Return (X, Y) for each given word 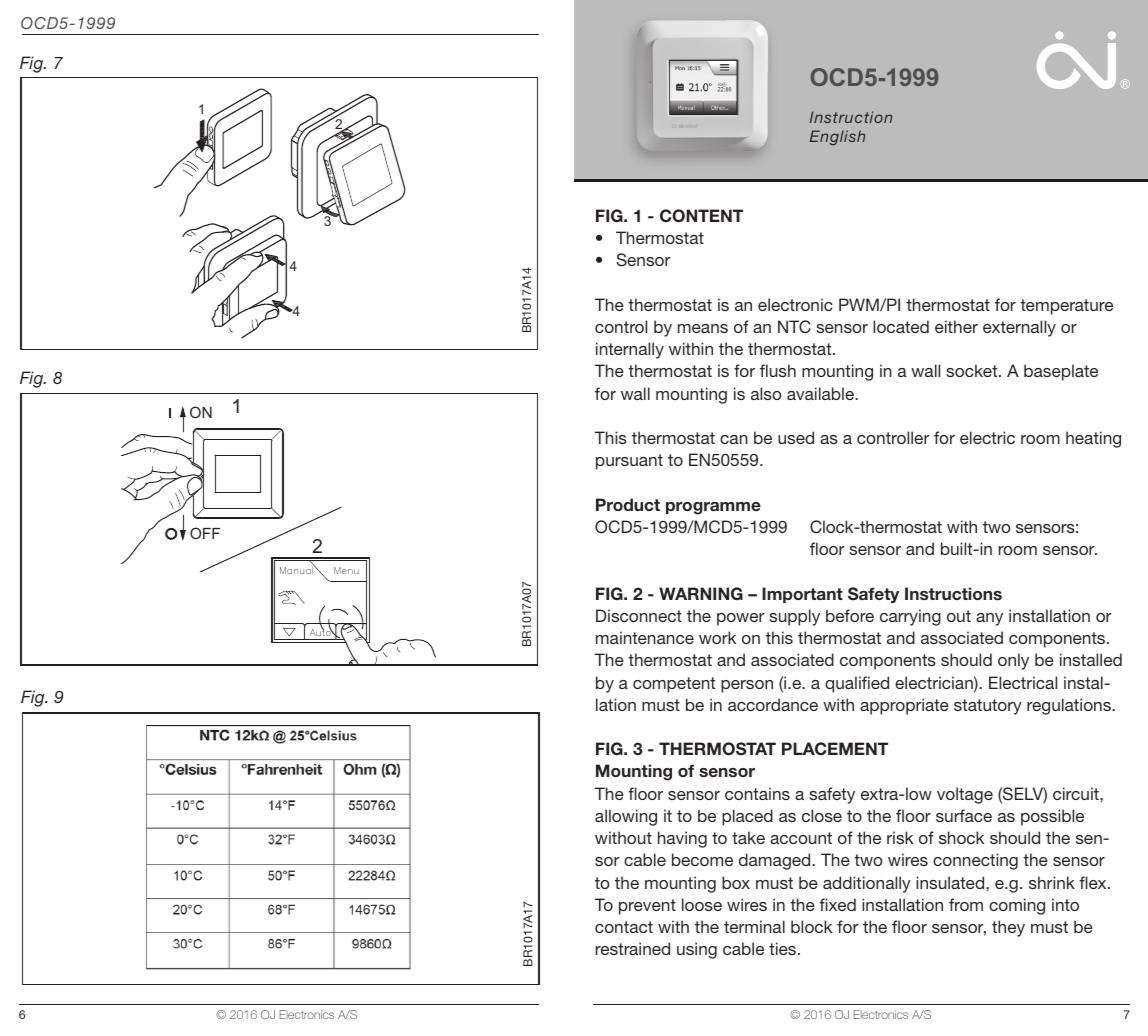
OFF (205, 533)
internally (630, 350)
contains (757, 793)
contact (624, 927)
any (989, 619)
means (703, 328)
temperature (1066, 307)
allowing (626, 817)
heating (1093, 439)
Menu (346, 570)
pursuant (629, 462)
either (956, 326)
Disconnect (639, 615)
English (837, 138)
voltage (965, 795)
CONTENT (701, 216)
